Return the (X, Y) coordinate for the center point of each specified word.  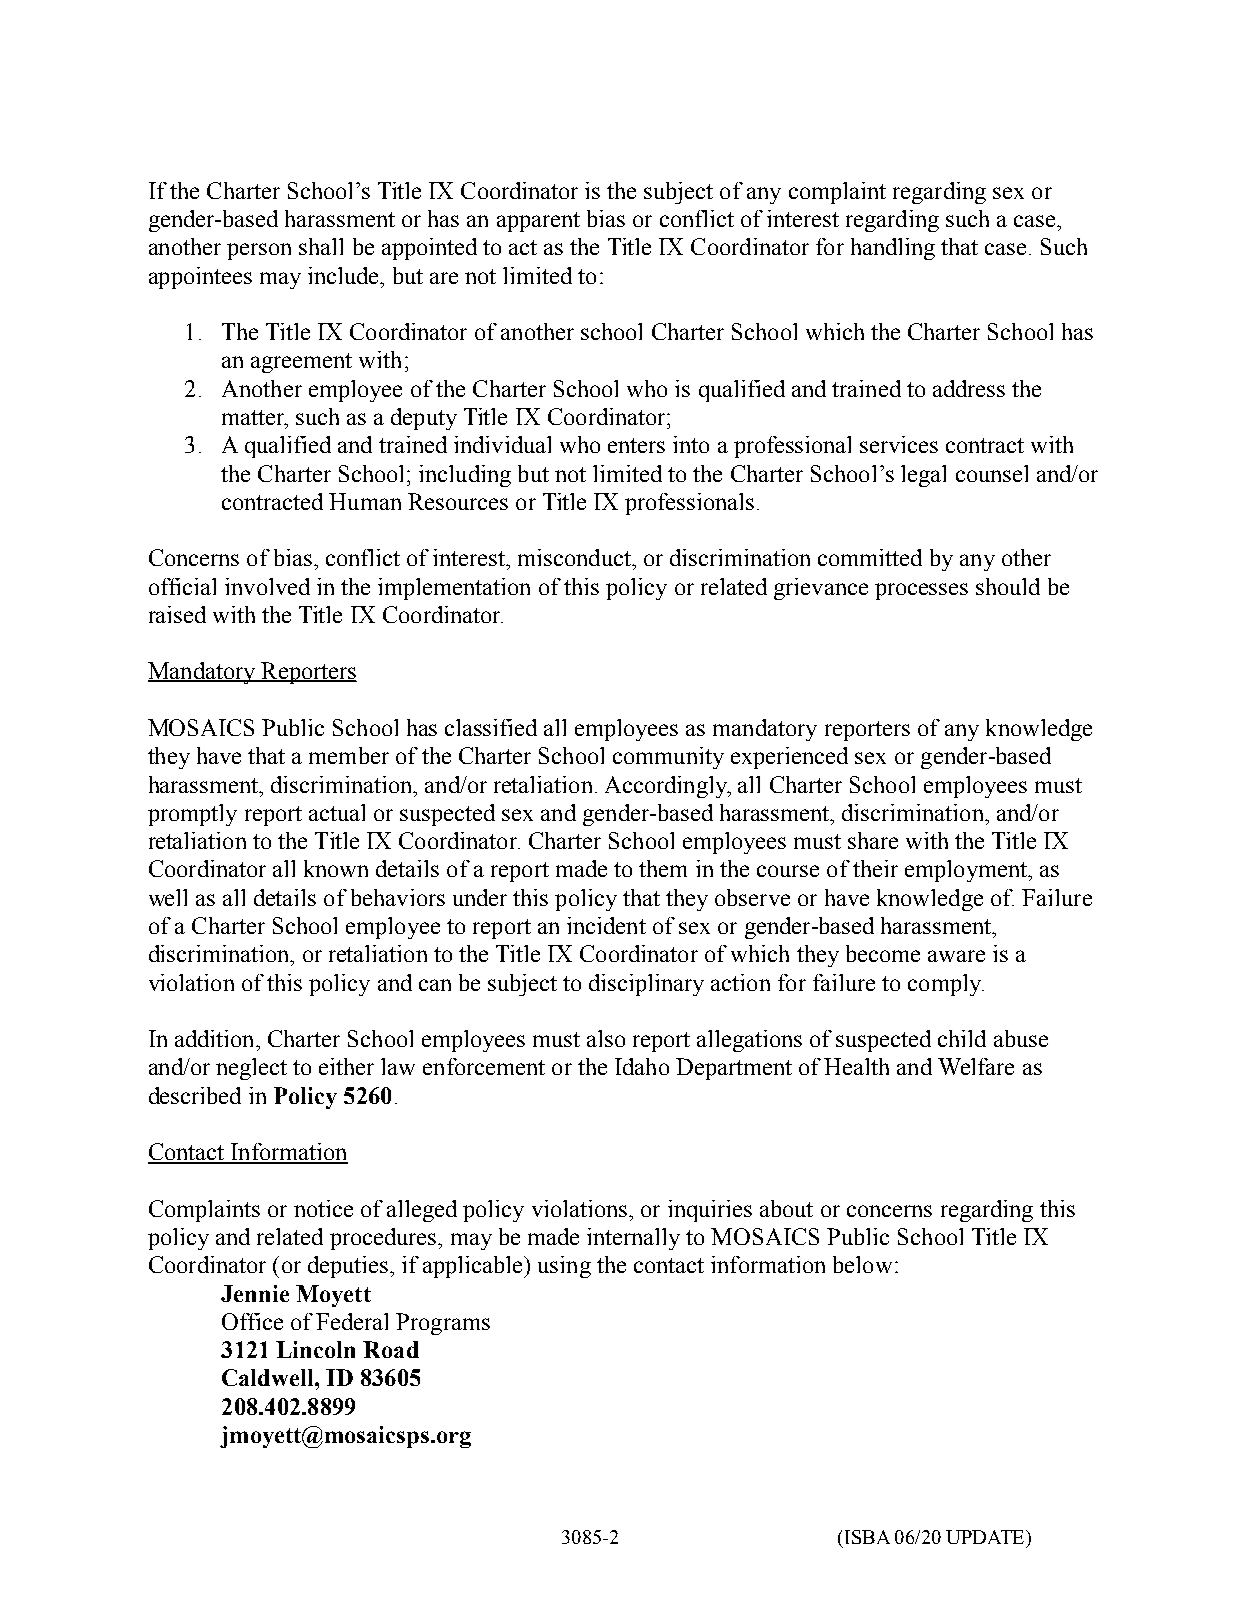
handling (893, 249)
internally (633, 1239)
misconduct (575, 557)
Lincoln (315, 1349)
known (336, 868)
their (875, 868)
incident (606, 925)
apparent (538, 222)
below (862, 1264)
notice (323, 1208)
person (259, 251)
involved (267, 586)
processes (921, 591)
